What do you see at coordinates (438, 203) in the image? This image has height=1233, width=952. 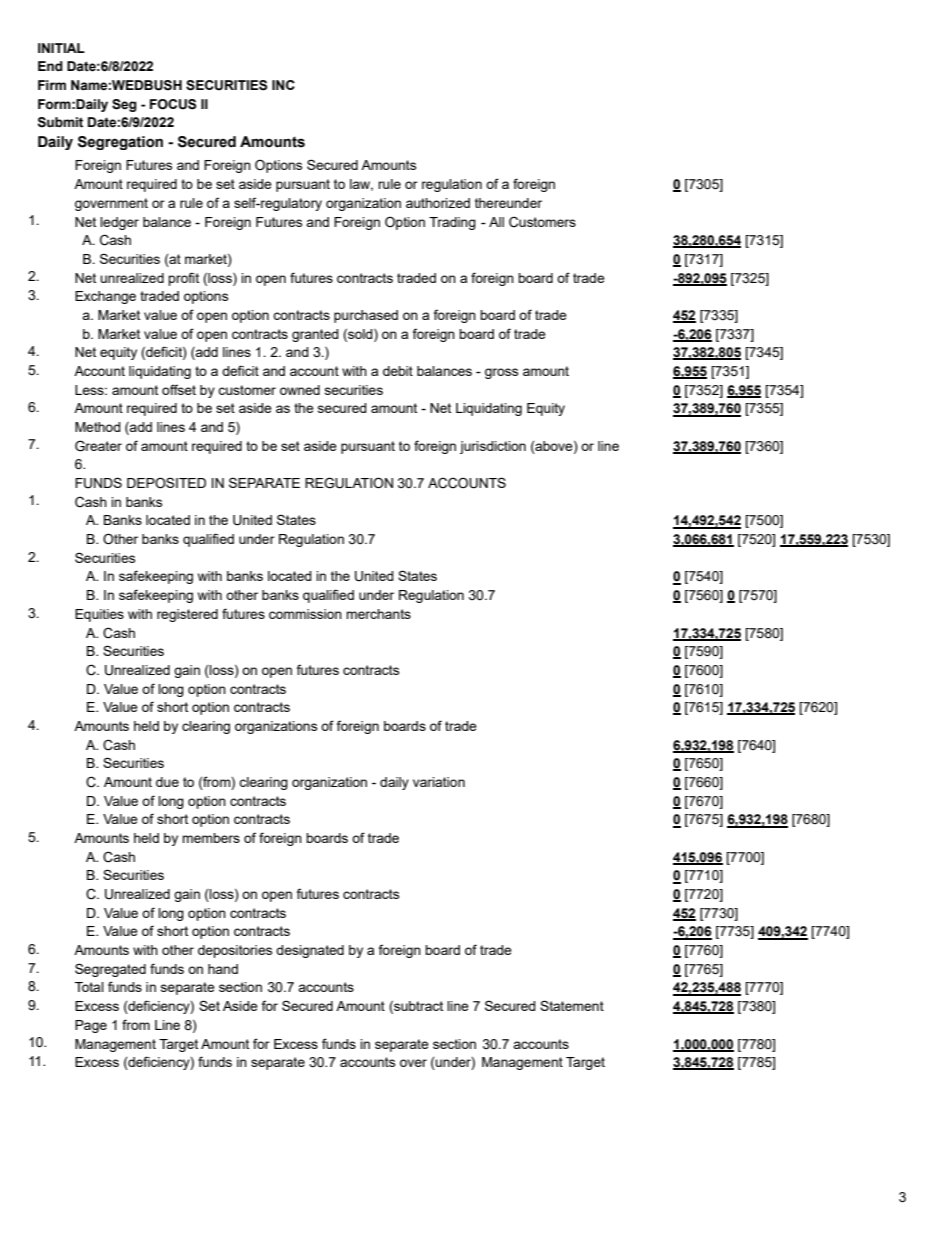 I see `authorized` at bounding box center [438, 203].
